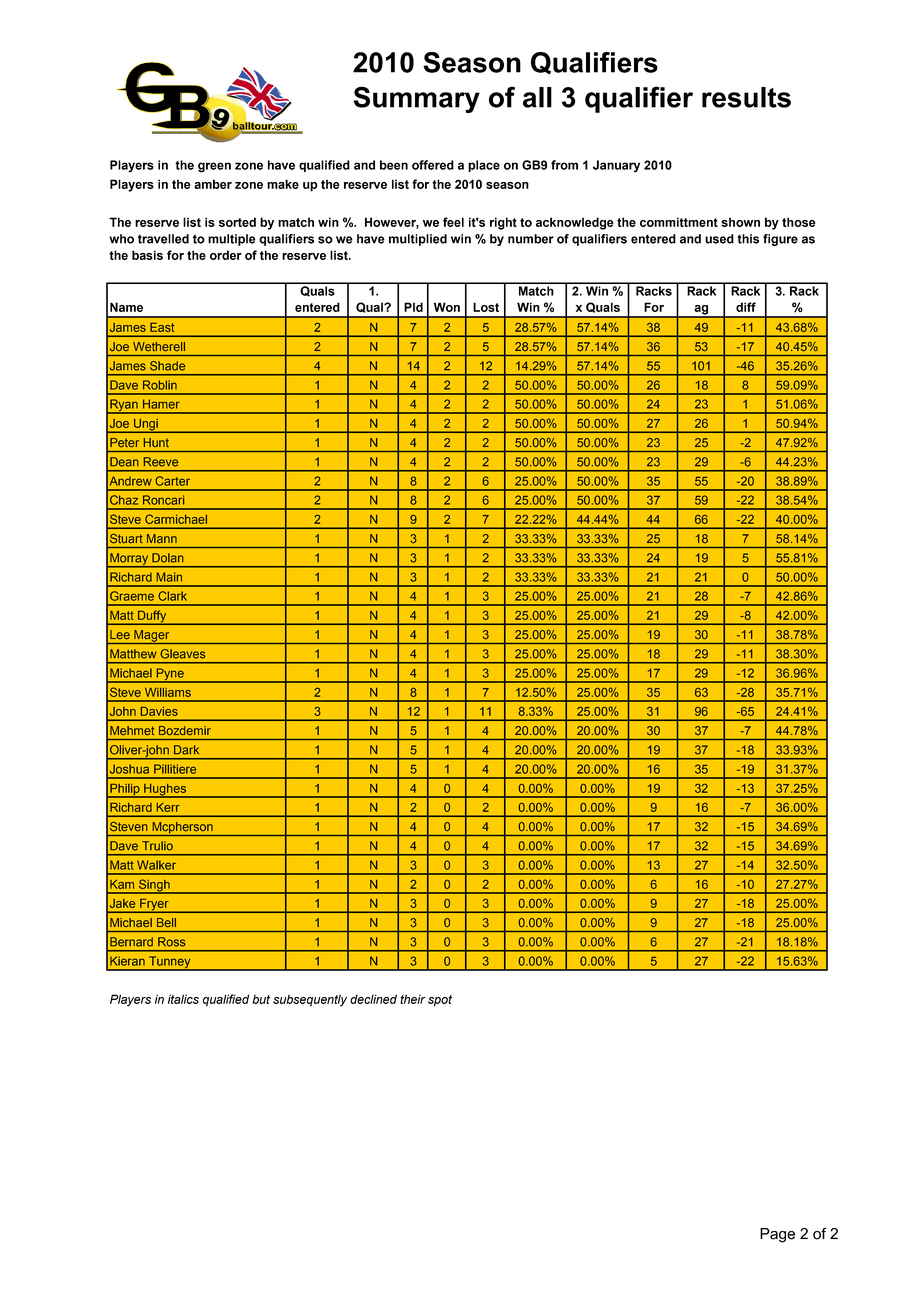 The height and width of the screenshot is (1308, 924). I want to click on green, so click(214, 167).
